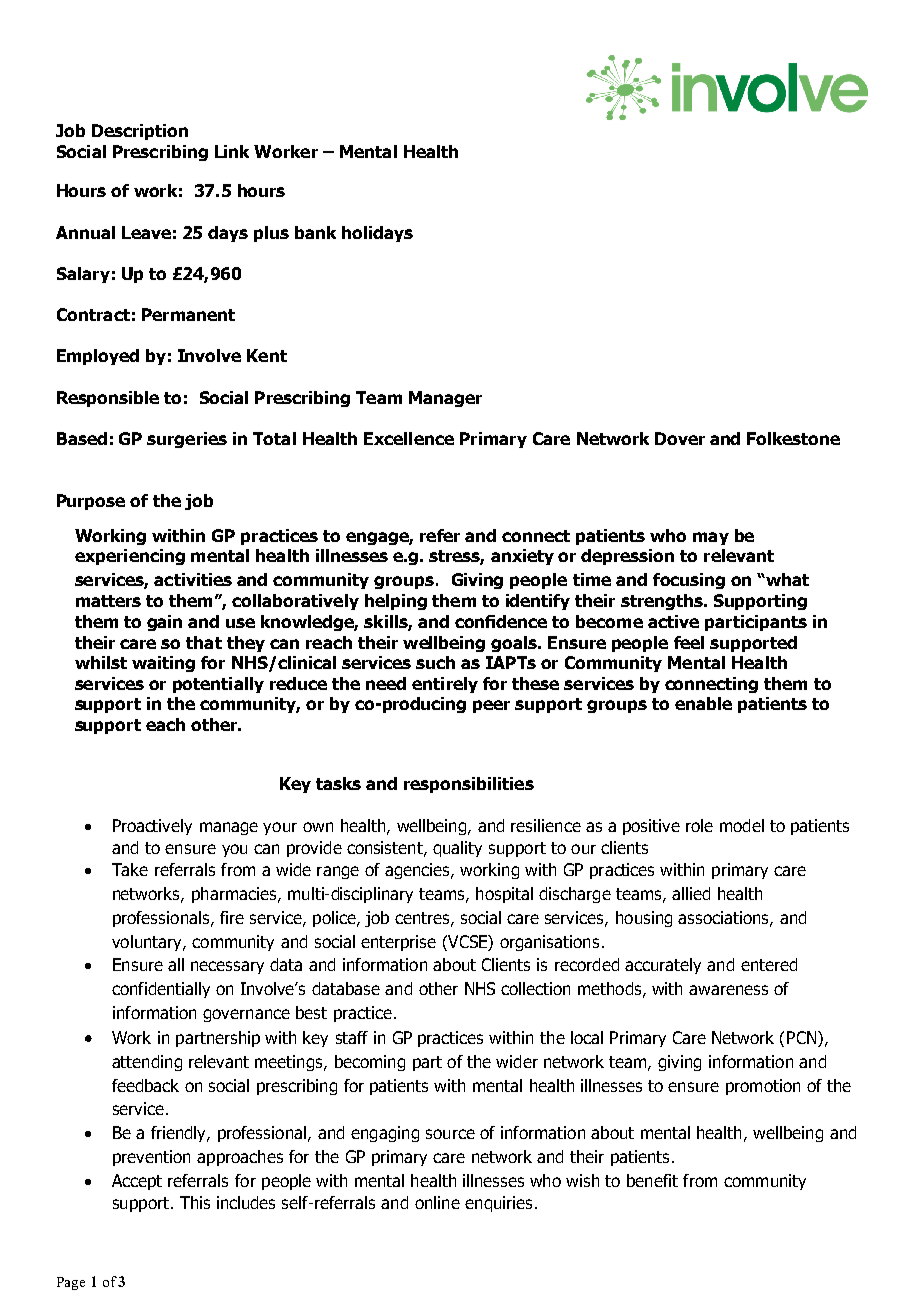 The height and width of the image is (1308, 924). Describe the element at coordinates (418, 871) in the image. I see `agencies` at that location.
